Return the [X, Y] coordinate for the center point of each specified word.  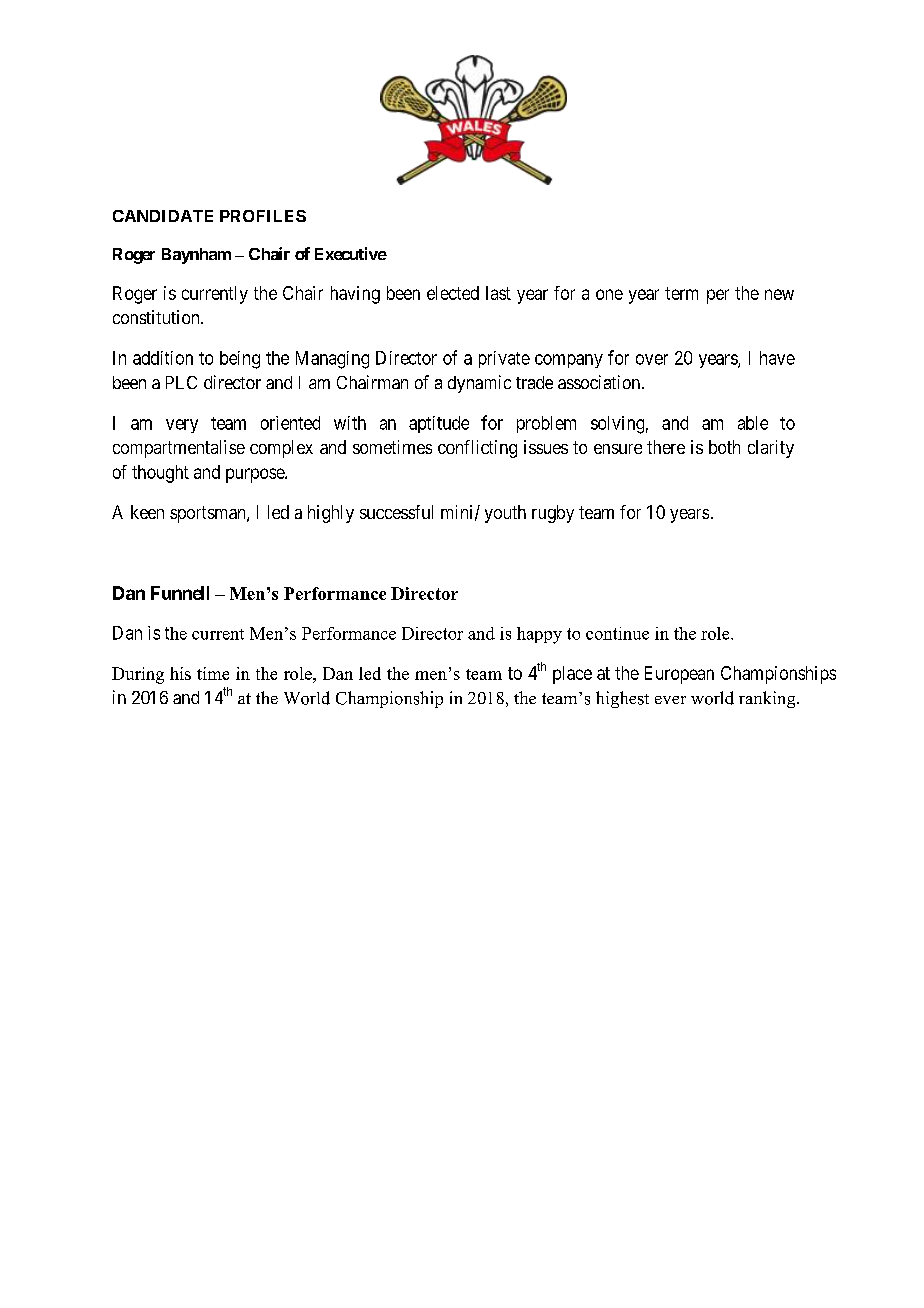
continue [617, 633]
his [180, 673]
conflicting [477, 449]
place [572, 675]
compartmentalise [179, 449]
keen [147, 512]
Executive [351, 253]
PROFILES [263, 216]
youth [505, 514]
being [240, 360]
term [681, 293]
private [504, 359]
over [652, 359]
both [724, 447]
